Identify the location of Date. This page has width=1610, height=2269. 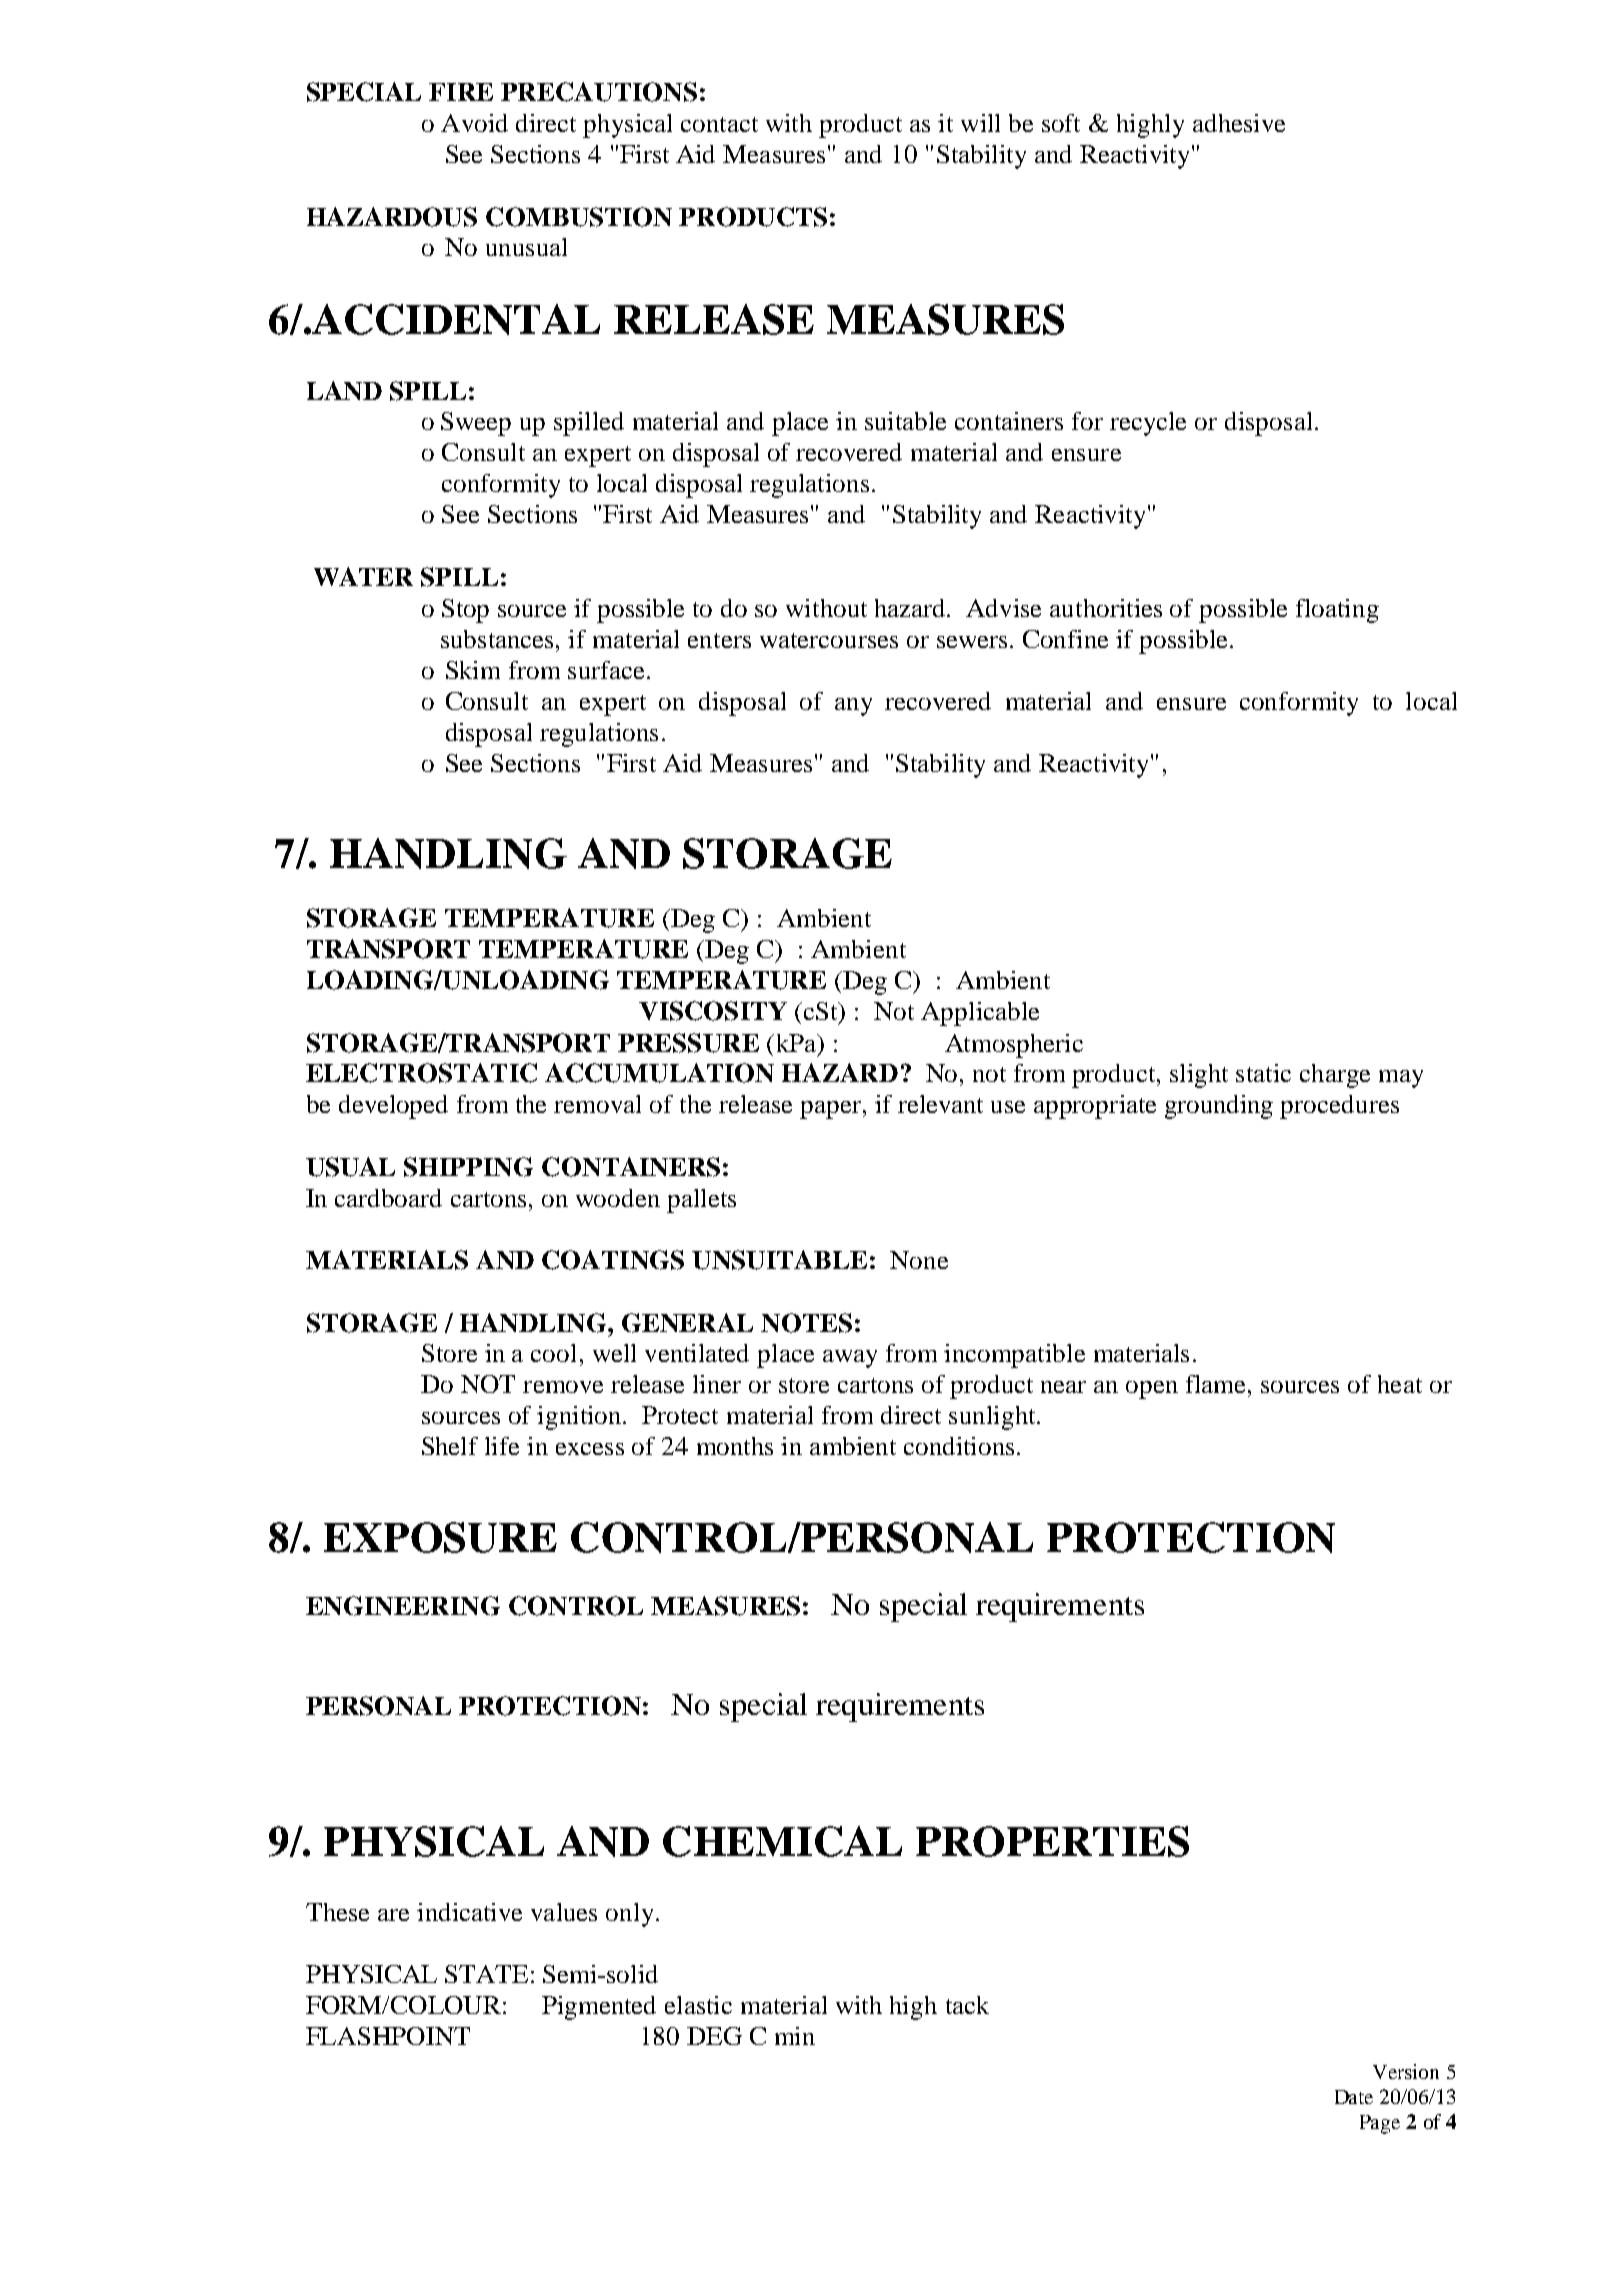
(1354, 2097).
